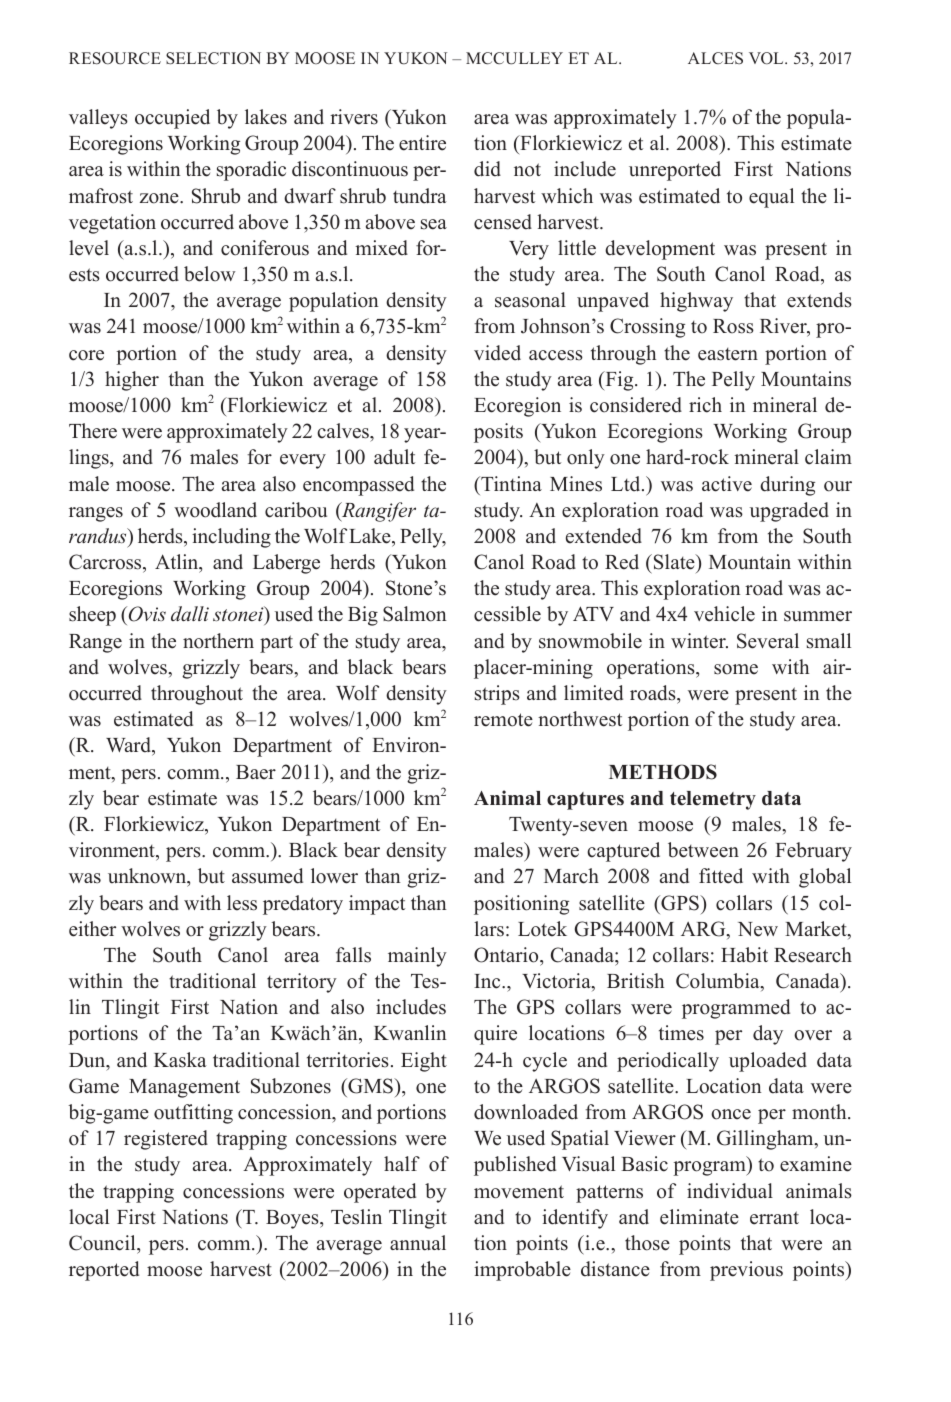 This screenshot has width=951, height=1402. I want to click on entire, so click(422, 143).
